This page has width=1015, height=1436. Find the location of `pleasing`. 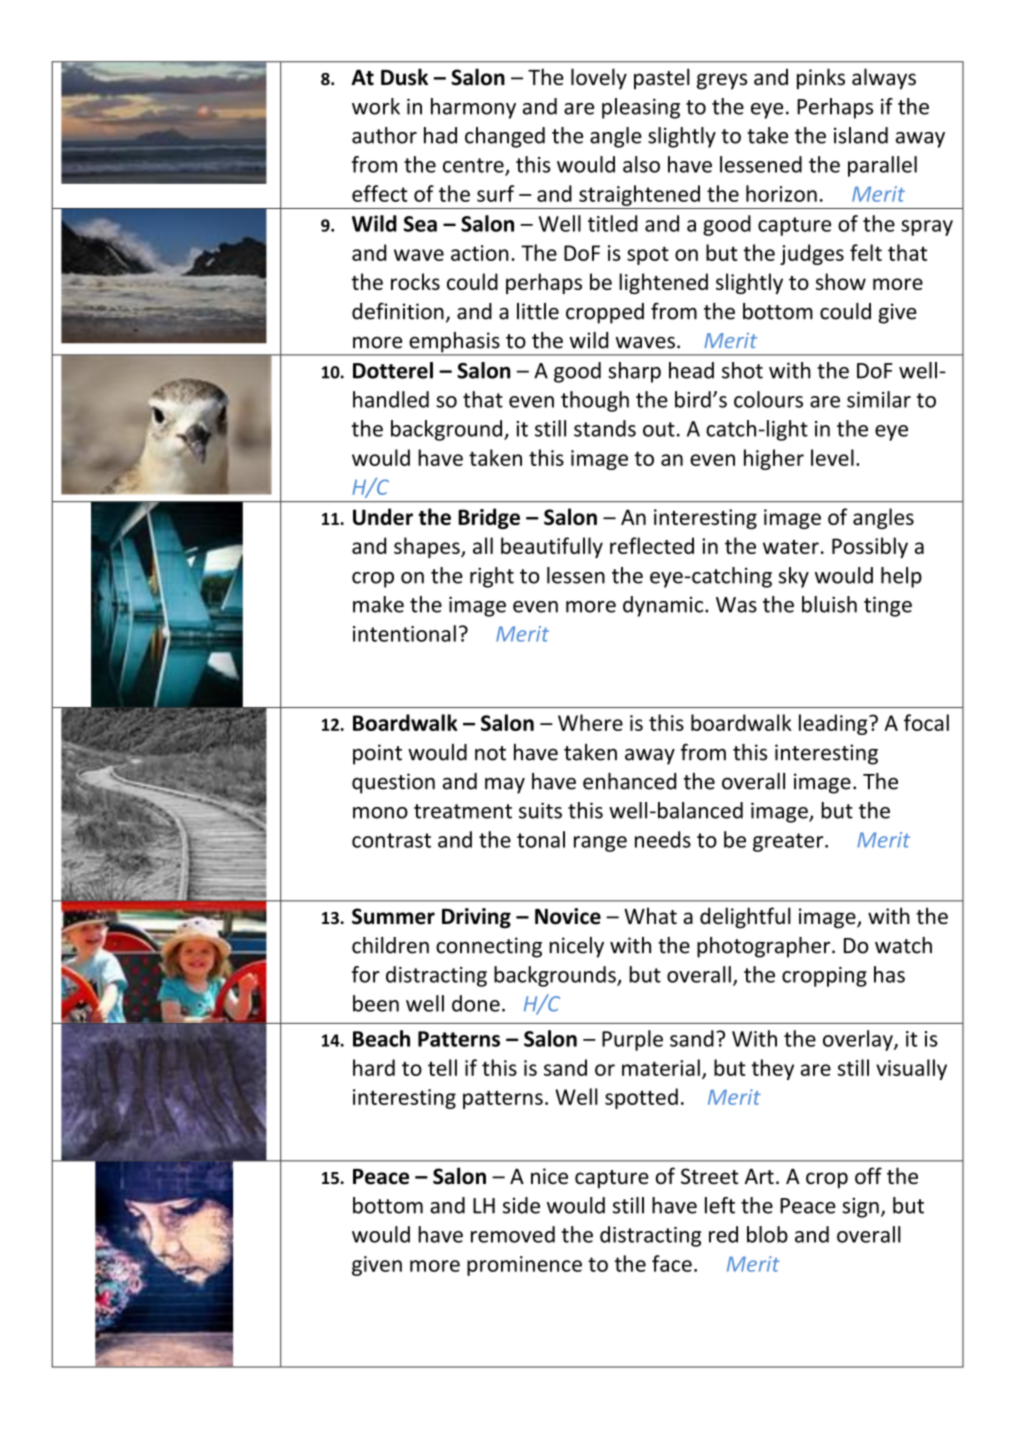

pleasing is located at coordinates (641, 108).
